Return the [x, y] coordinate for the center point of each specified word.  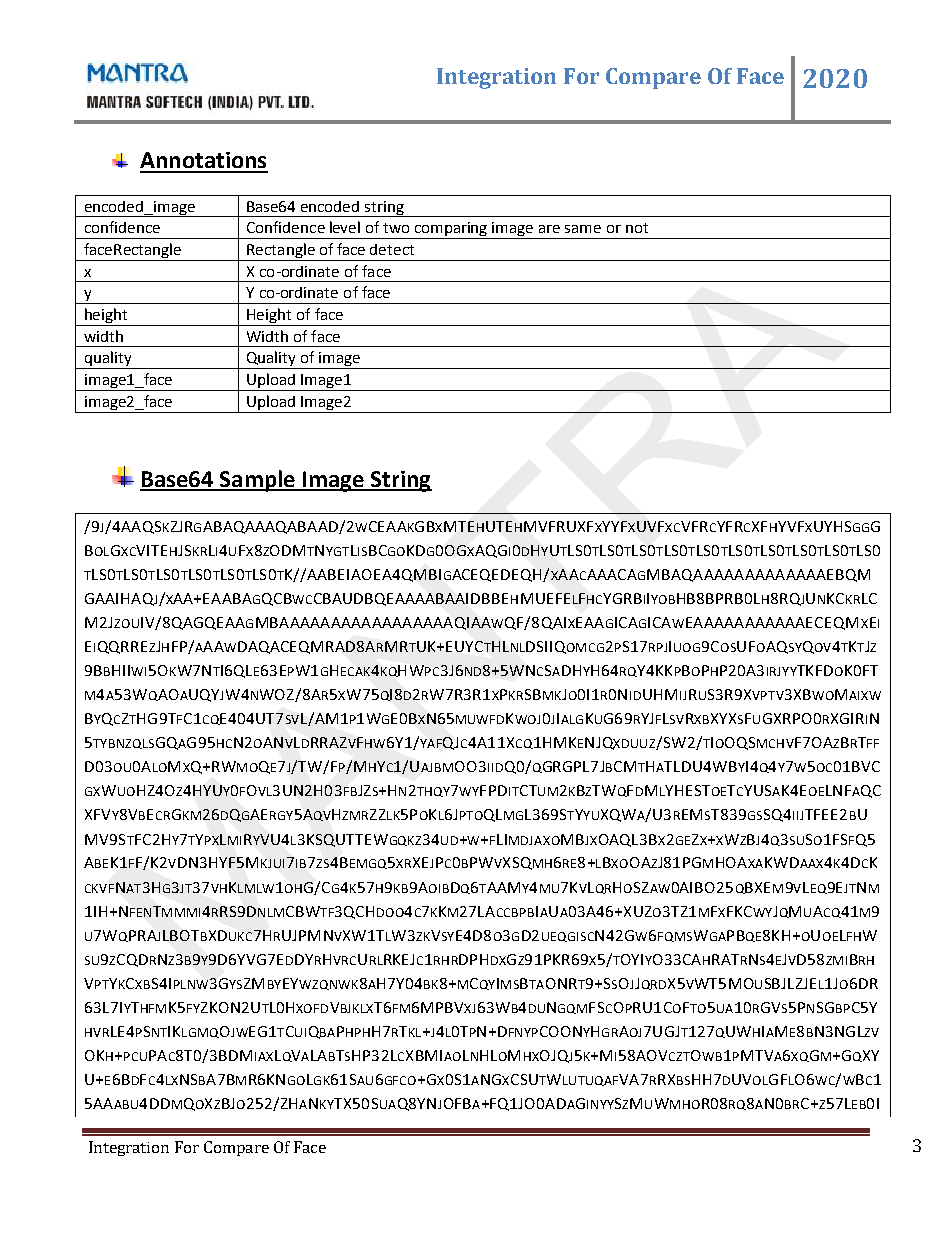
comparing [451, 230]
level [345, 227]
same [583, 229]
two [396, 228]
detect [392, 249]
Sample [257, 481]
